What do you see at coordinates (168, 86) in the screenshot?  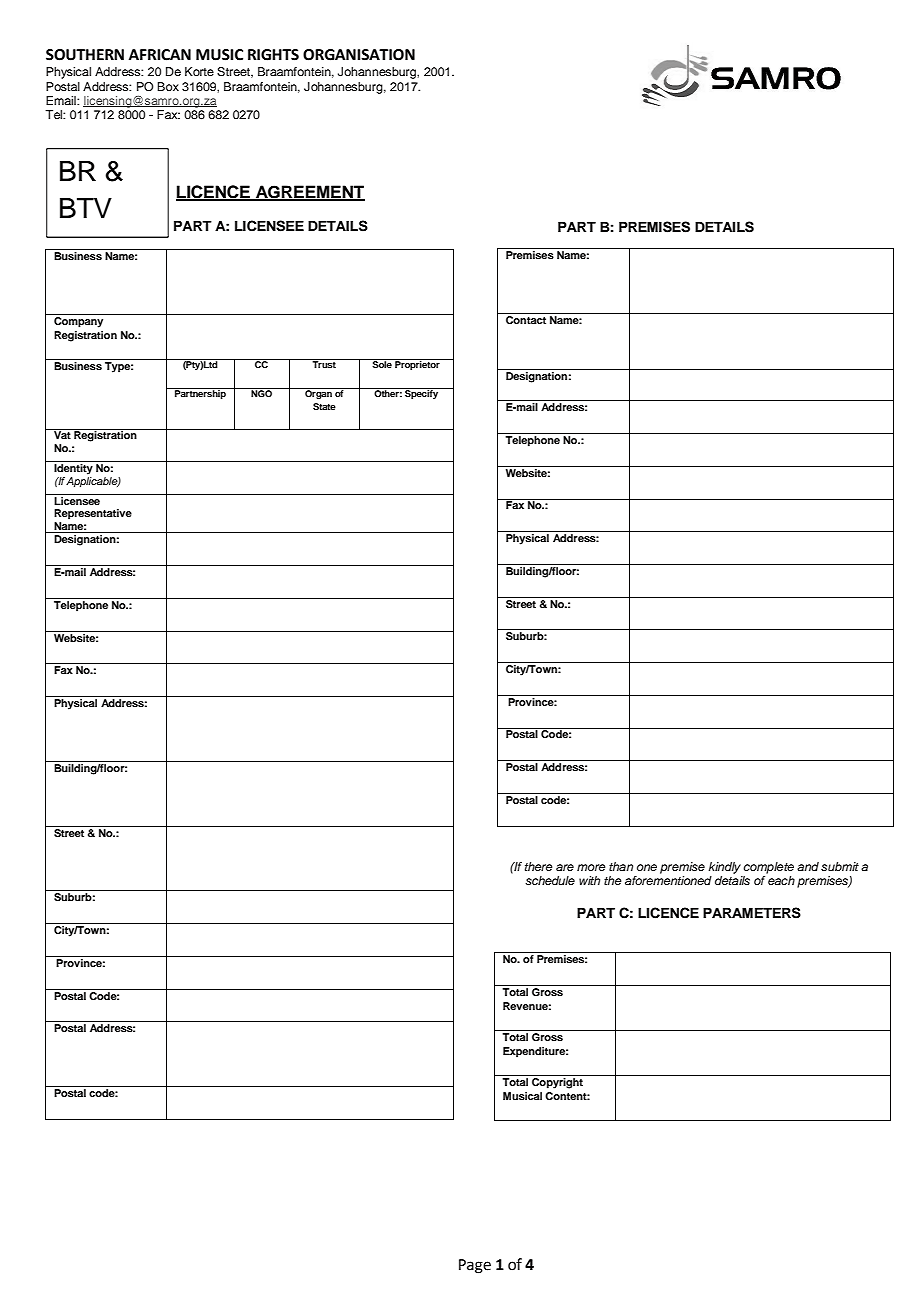 I see `Box` at bounding box center [168, 86].
